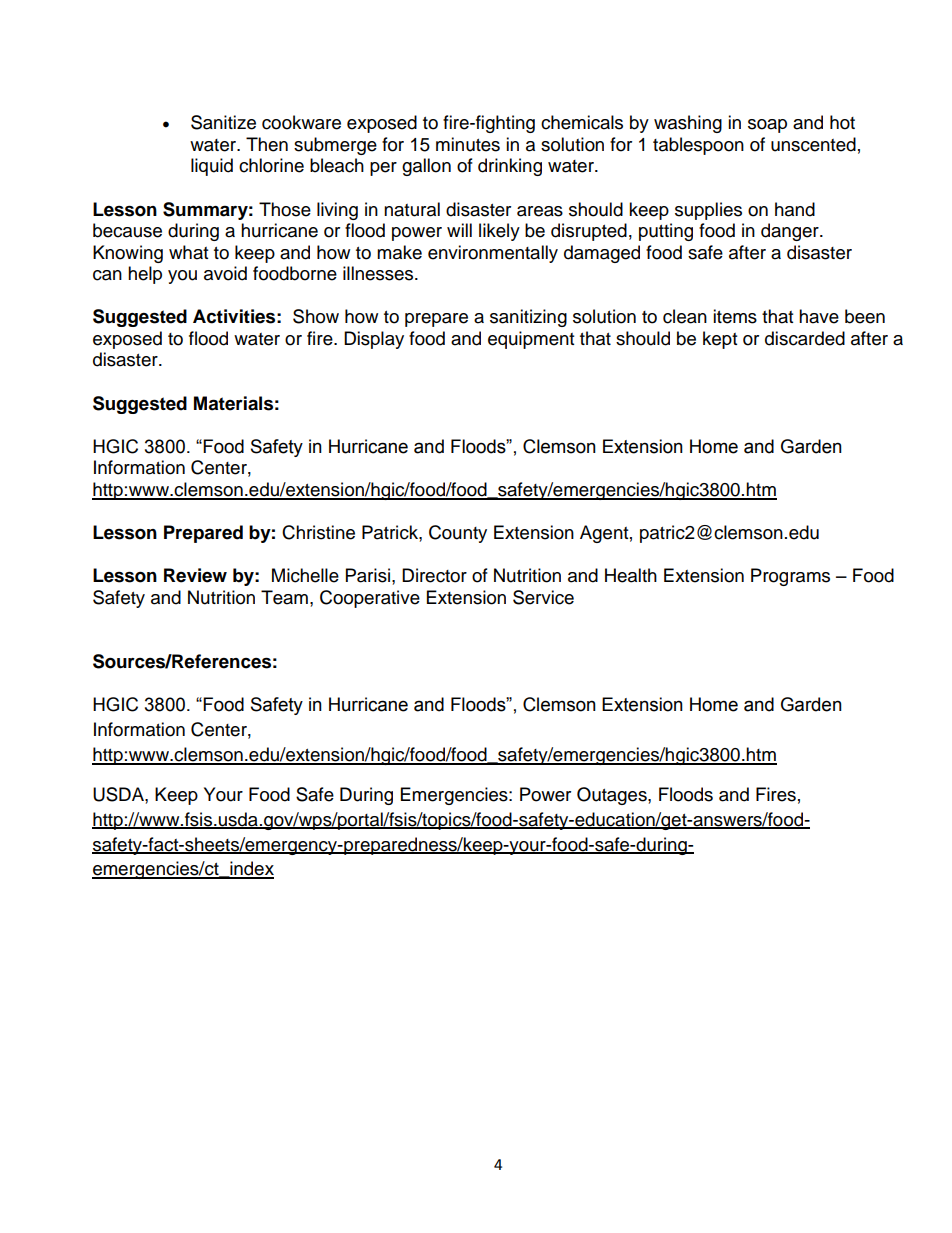  What do you see at coordinates (223, 122) in the screenshot?
I see `Sanitize` at bounding box center [223, 122].
